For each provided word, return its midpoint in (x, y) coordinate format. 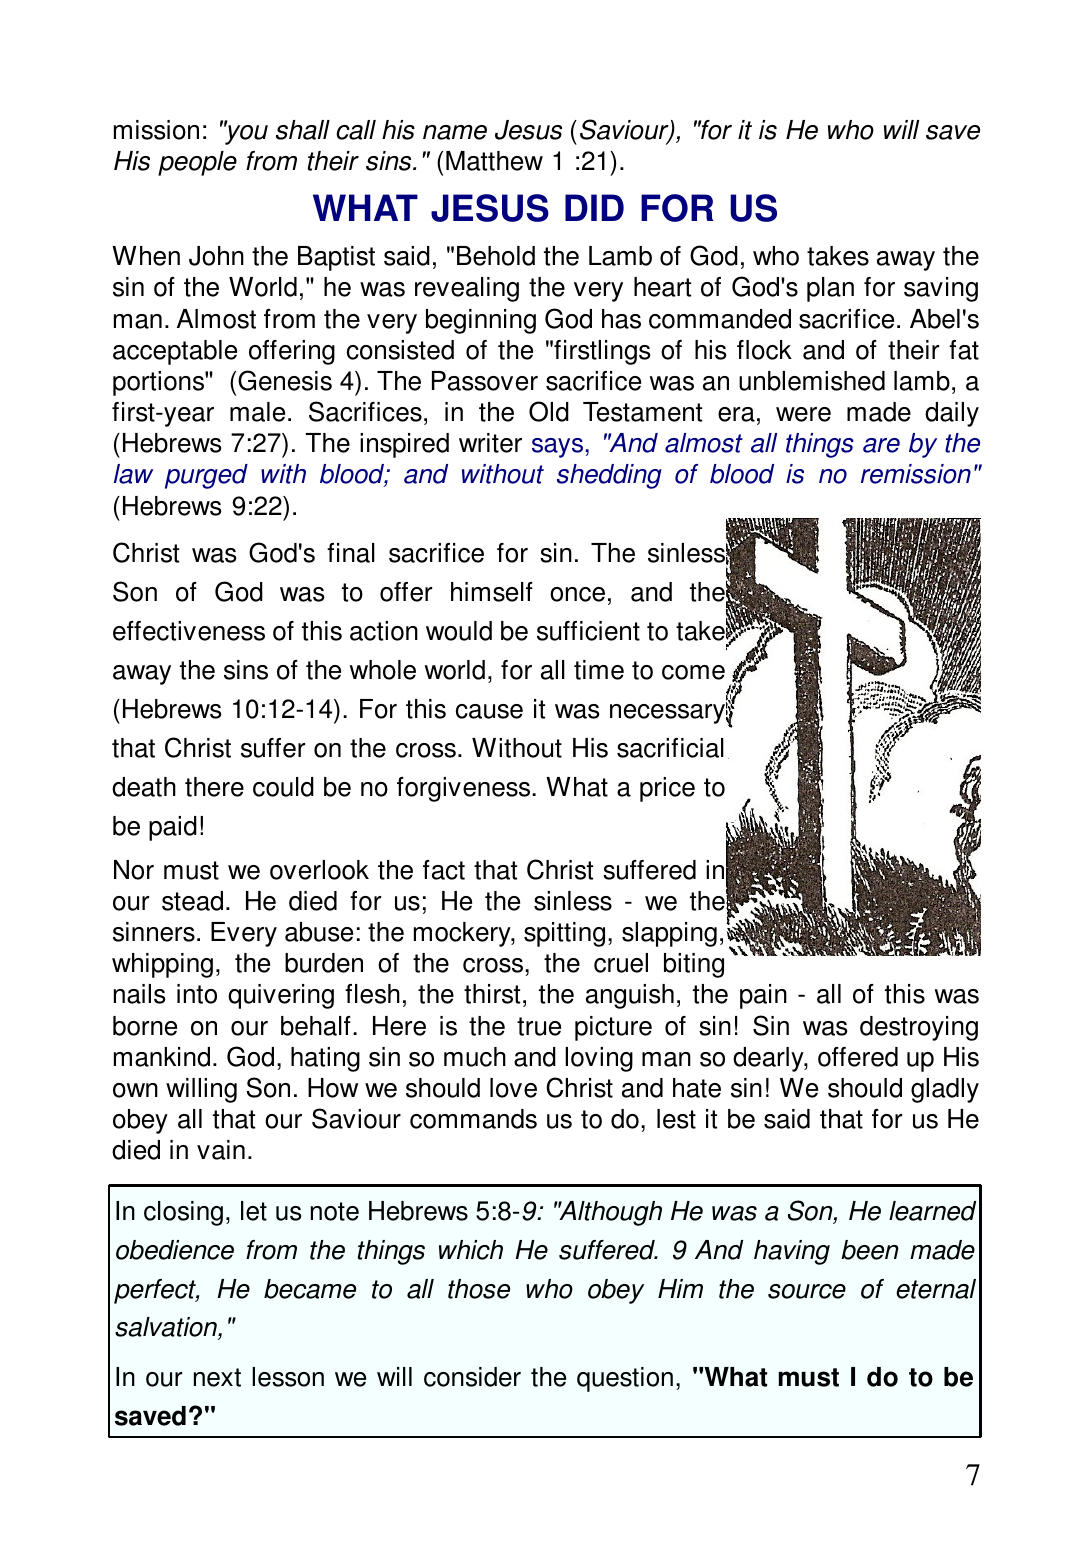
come (693, 672)
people (197, 163)
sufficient (588, 631)
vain (221, 1150)
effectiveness (189, 631)
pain (763, 996)
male (257, 412)
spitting (564, 934)
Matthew (494, 161)
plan (830, 289)
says (557, 448)
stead (192, 901)
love (513, 1088)
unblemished (812, 381)
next (217, 1377)
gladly (945, 1090)
